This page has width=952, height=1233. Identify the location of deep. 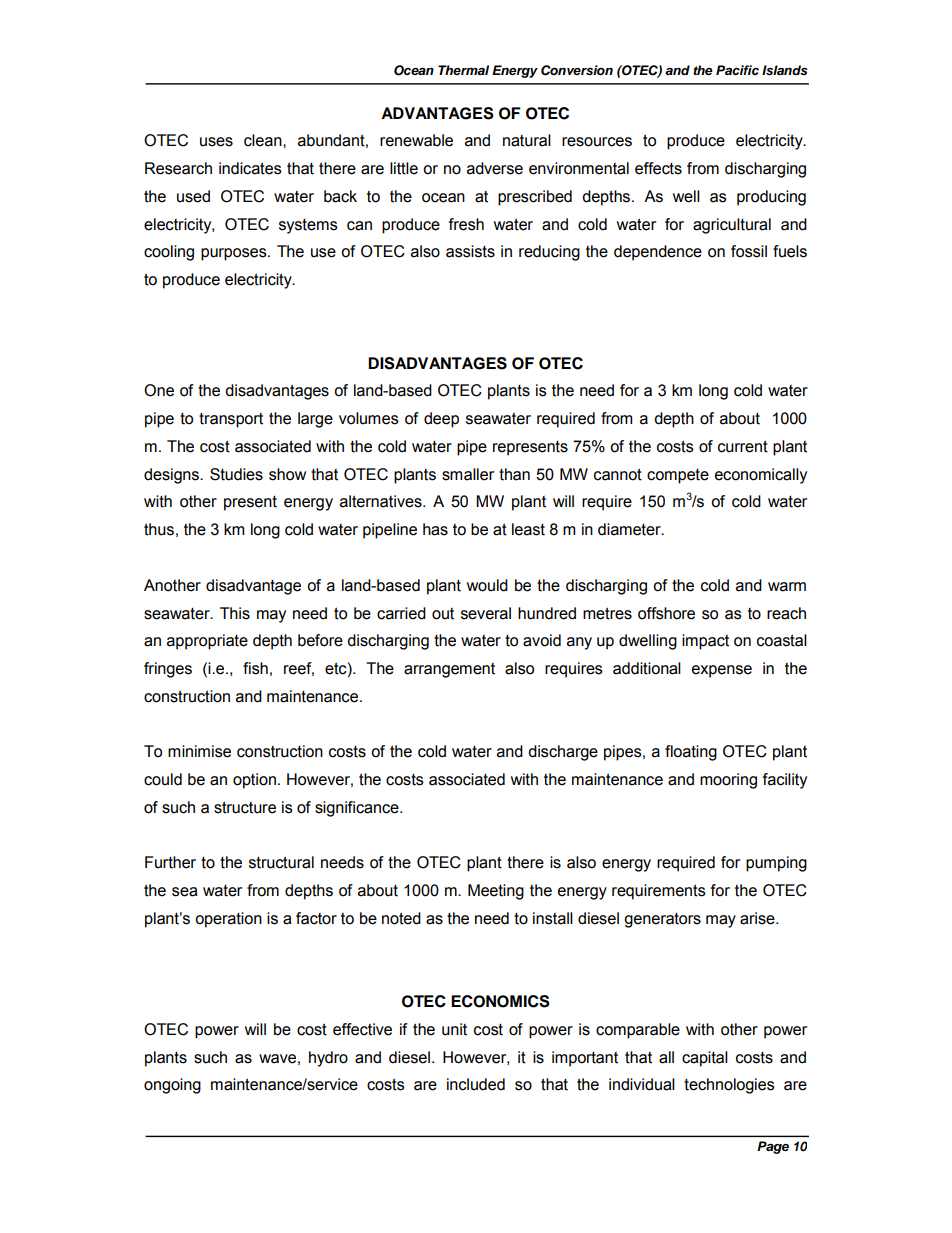
(441, 420).
